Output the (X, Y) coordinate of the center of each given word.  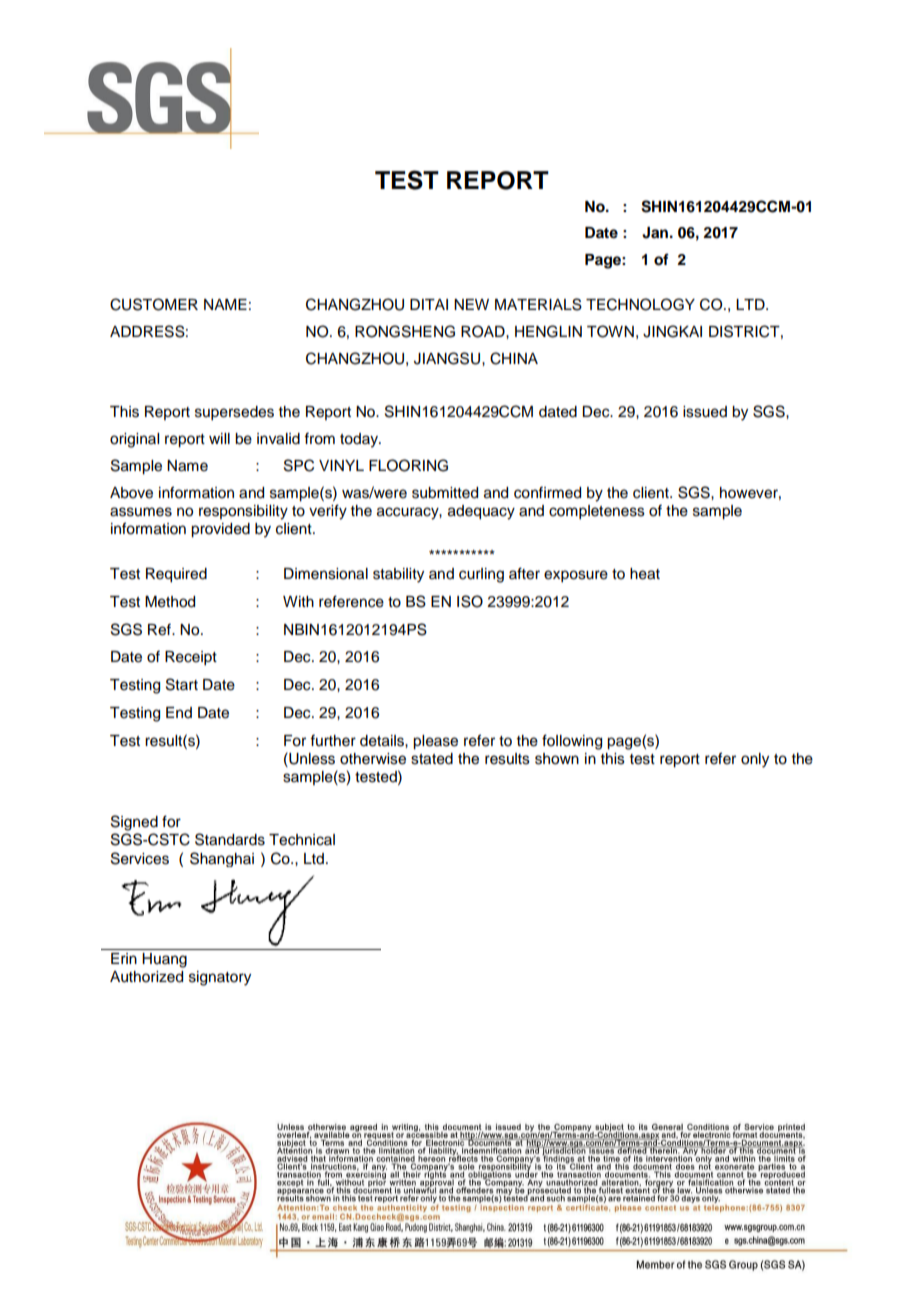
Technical (302, 840)
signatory (220, 978)
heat (645, 574)
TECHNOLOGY (640, 304)
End (179, 712)
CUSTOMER (154, 304)
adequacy (481, 512)
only (755, 760)
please (435, 742)
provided (220, 530)
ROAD (484, 331)
